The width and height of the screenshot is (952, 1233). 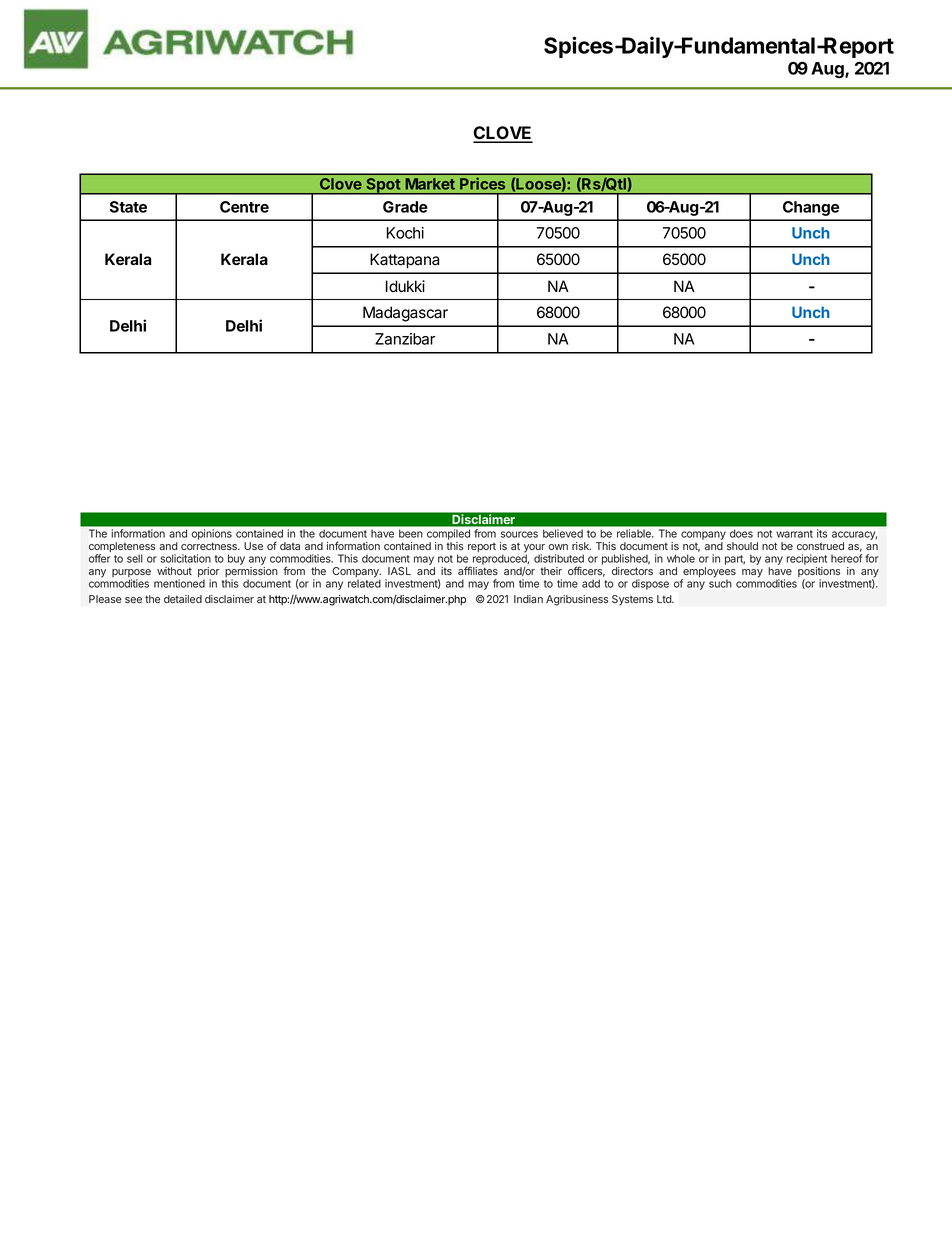 What do you see at coordinates (179, 583) in the screenshot?
I see `mentioned` at bounding box center [179, 583].
